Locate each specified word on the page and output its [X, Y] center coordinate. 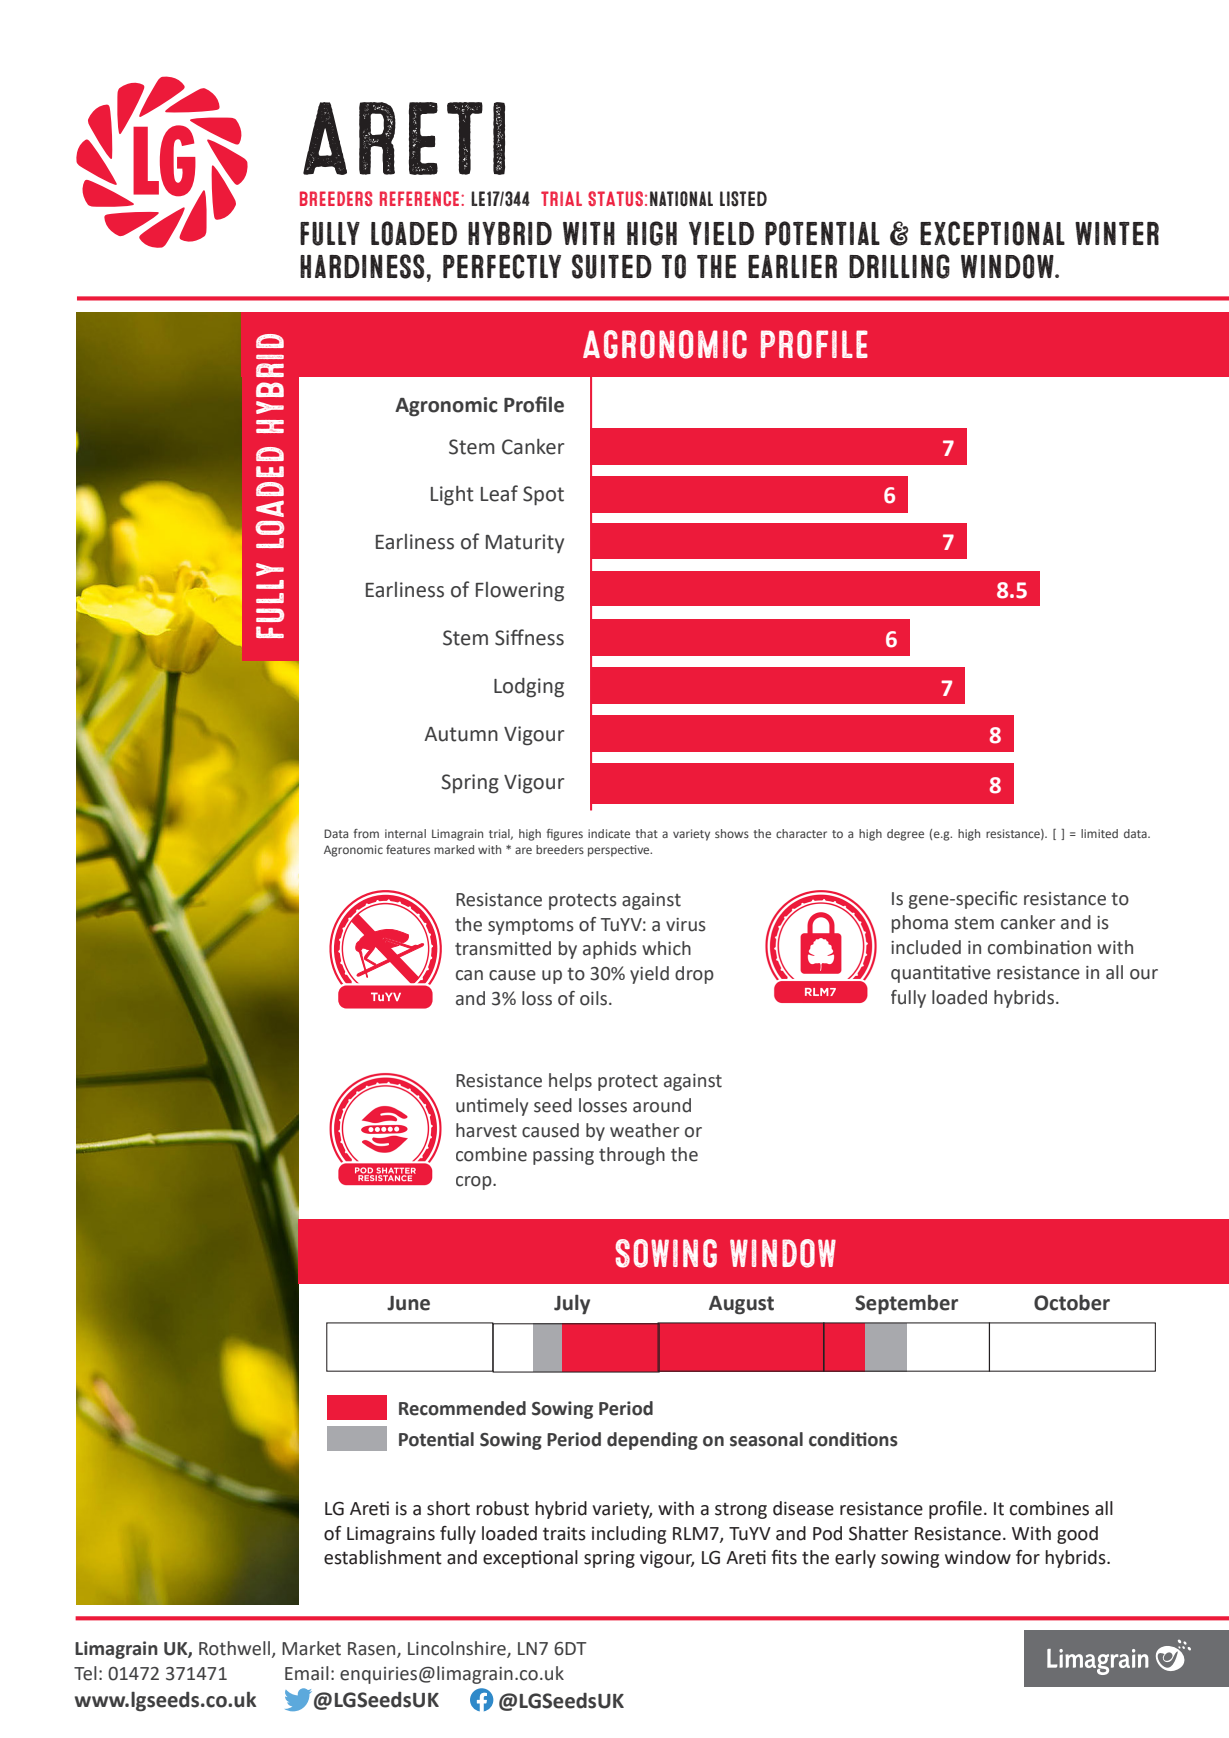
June [408, 1303]
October [1072, 1302]
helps [570, 1082]
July [572, 1304]
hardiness [362, 266]
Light [452, 496]
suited [612, 266]
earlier [792, 266]
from [366, 833]
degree [905, 835]
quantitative [941, 974]
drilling [899, 266]
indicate [609, 833]
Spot [543, 495]
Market [311, 1648]
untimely [492, 1107]
